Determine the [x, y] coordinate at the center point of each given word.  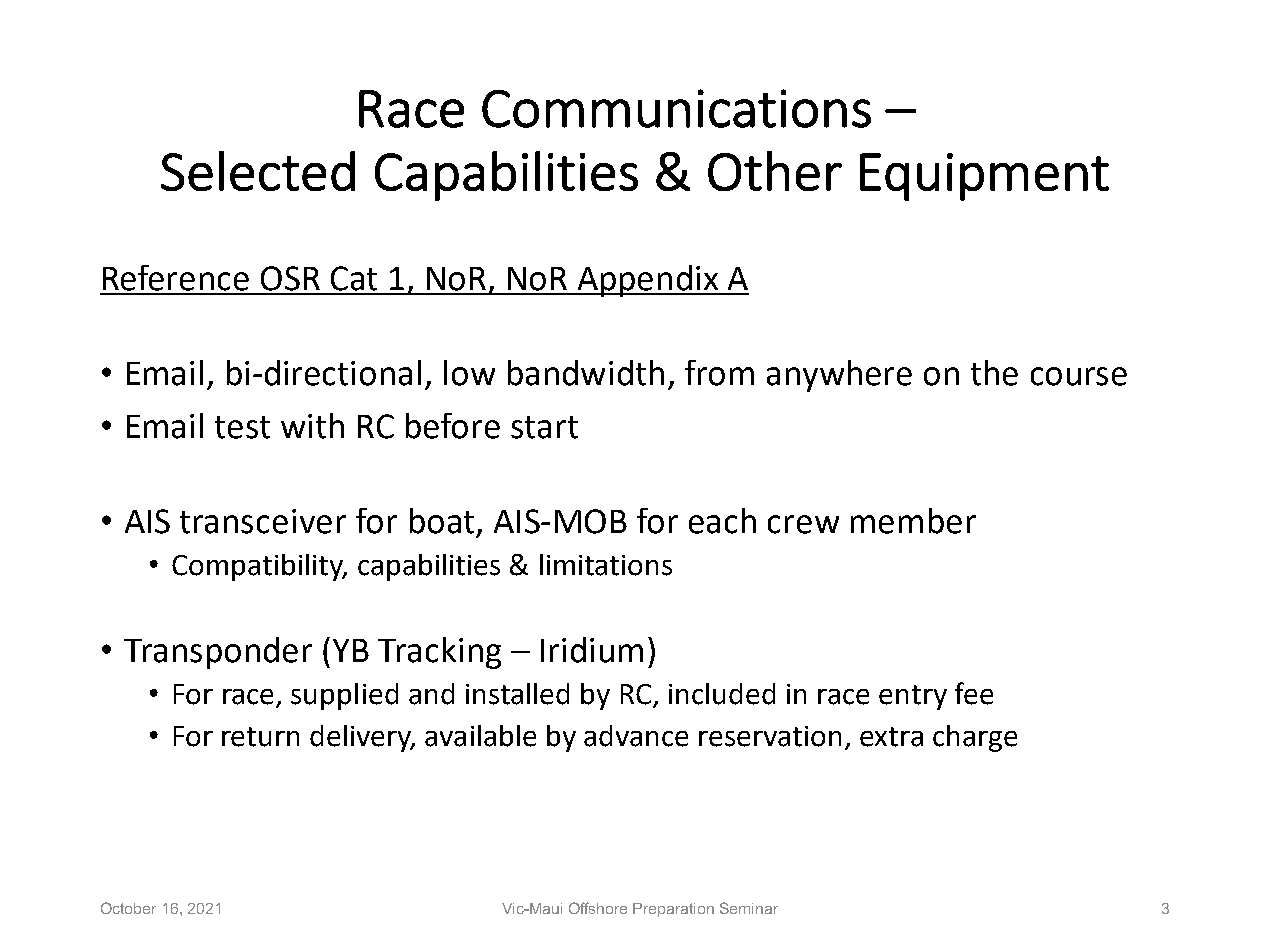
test [242, 427]
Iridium [592, 650]
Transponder [218, 653]
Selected [258, 171]
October [128, 908]
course [1079, 376]
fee [974, 693]
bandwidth [586, 373]
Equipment [984, 177]
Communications [676, 108]
